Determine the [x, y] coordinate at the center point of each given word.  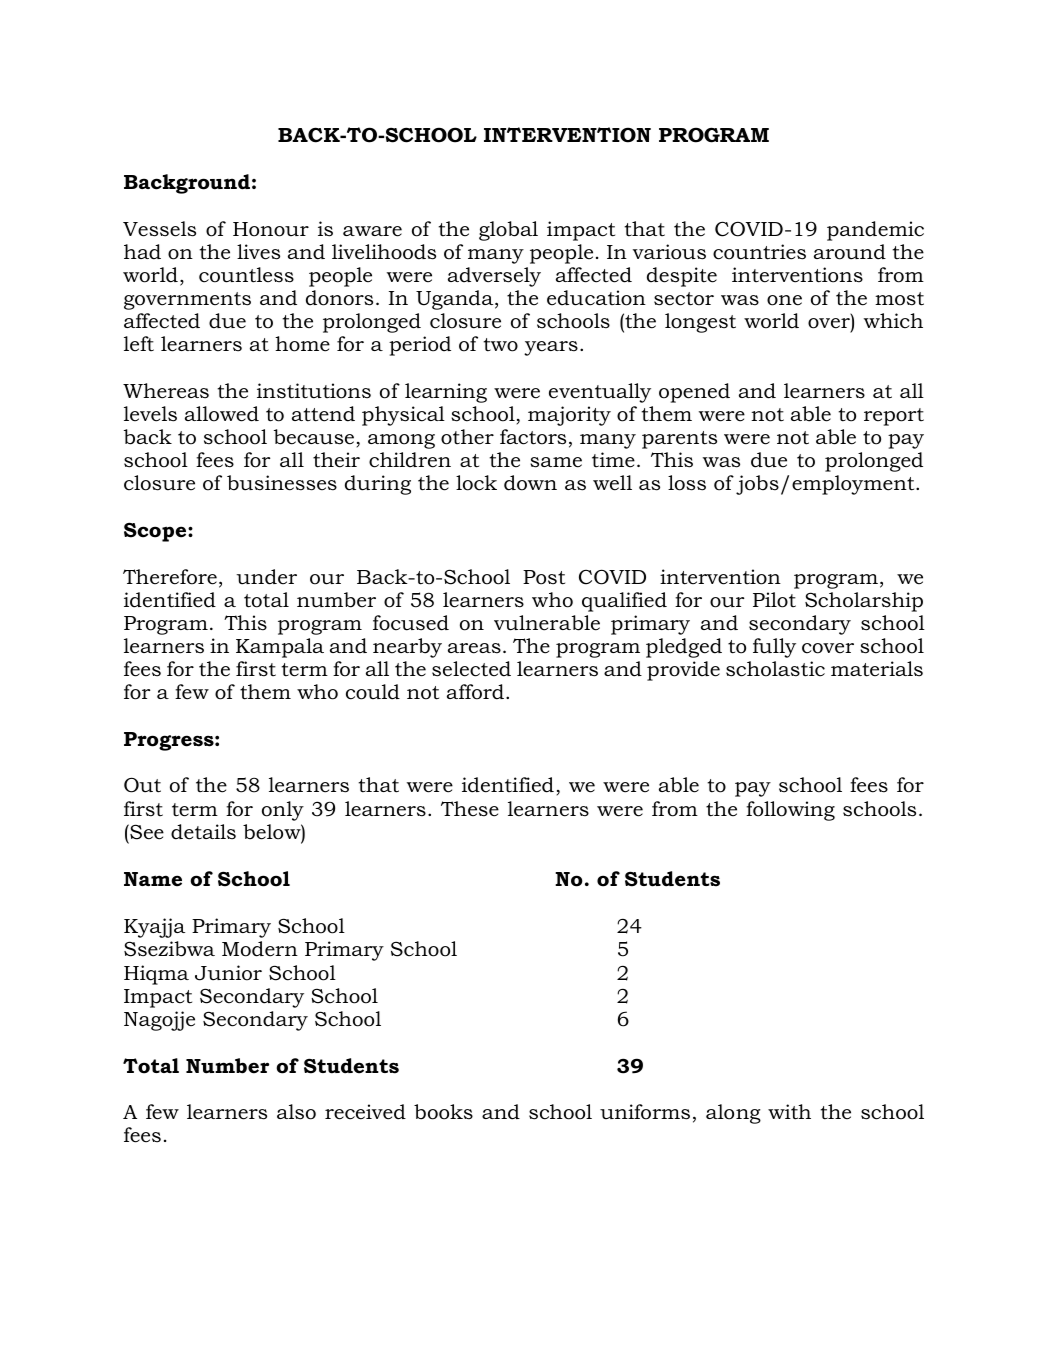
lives [258, 252]
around [850, 252]
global [508, 231]
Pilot [774, 600]
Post [544, 577]
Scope [156, 532]
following [790, 811]
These [470, 809]
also [296, 1112]
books [443, 1112]
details [203, 832]
